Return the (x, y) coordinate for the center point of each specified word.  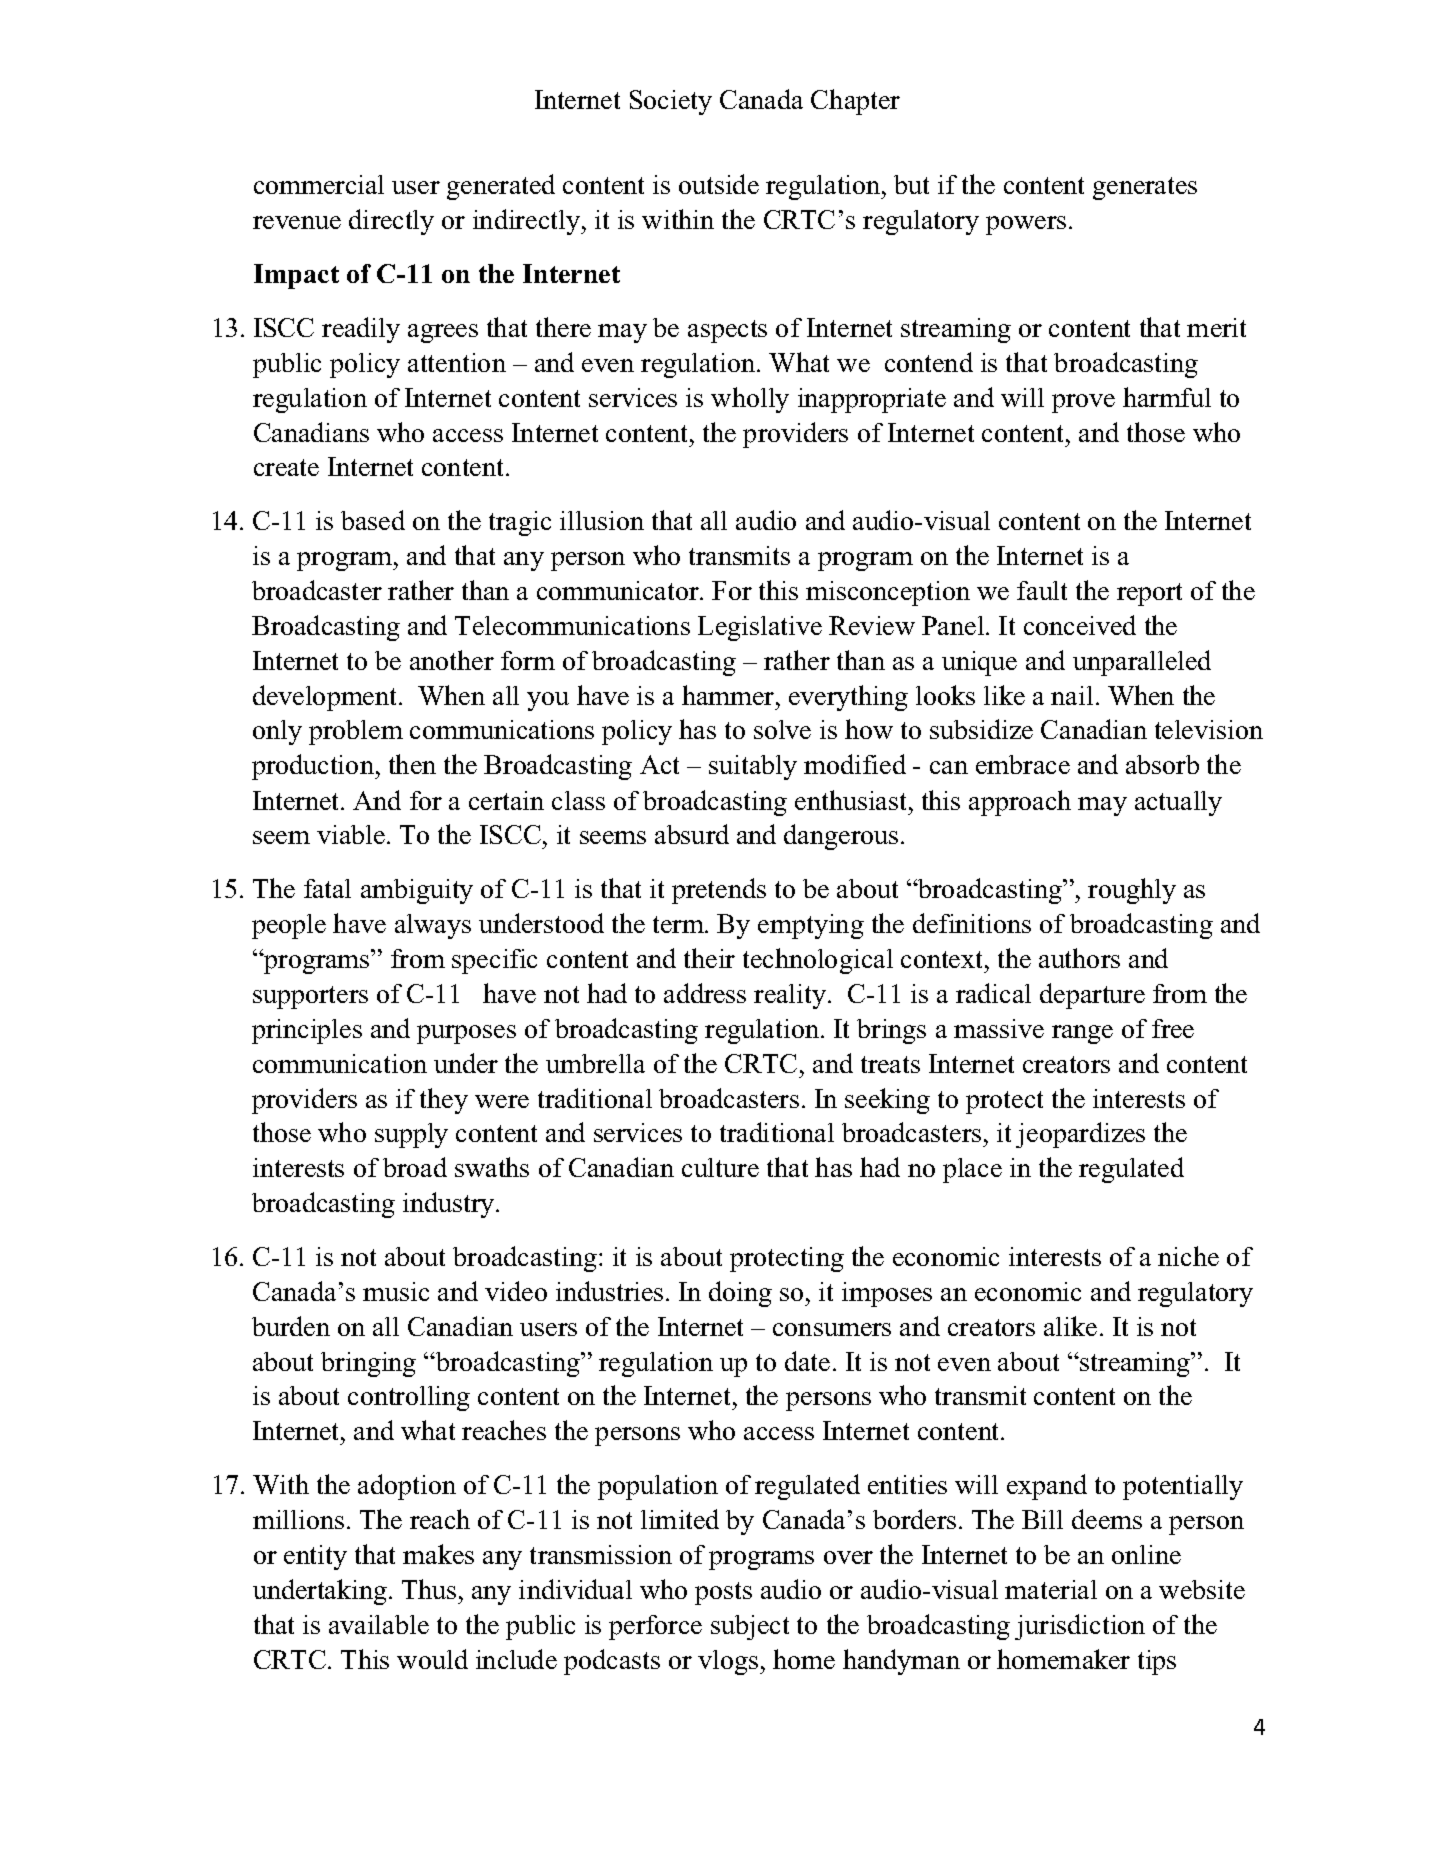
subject (750, 1627)
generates (1145, 188)
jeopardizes (1080, 1135)
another (452, 660)
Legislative (760, 628)
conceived (1080, 625)
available (379, 1624)
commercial (319, 184)
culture (720, 1167)
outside (719, 184)
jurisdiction (1080, 1627)
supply (411, 1135)
